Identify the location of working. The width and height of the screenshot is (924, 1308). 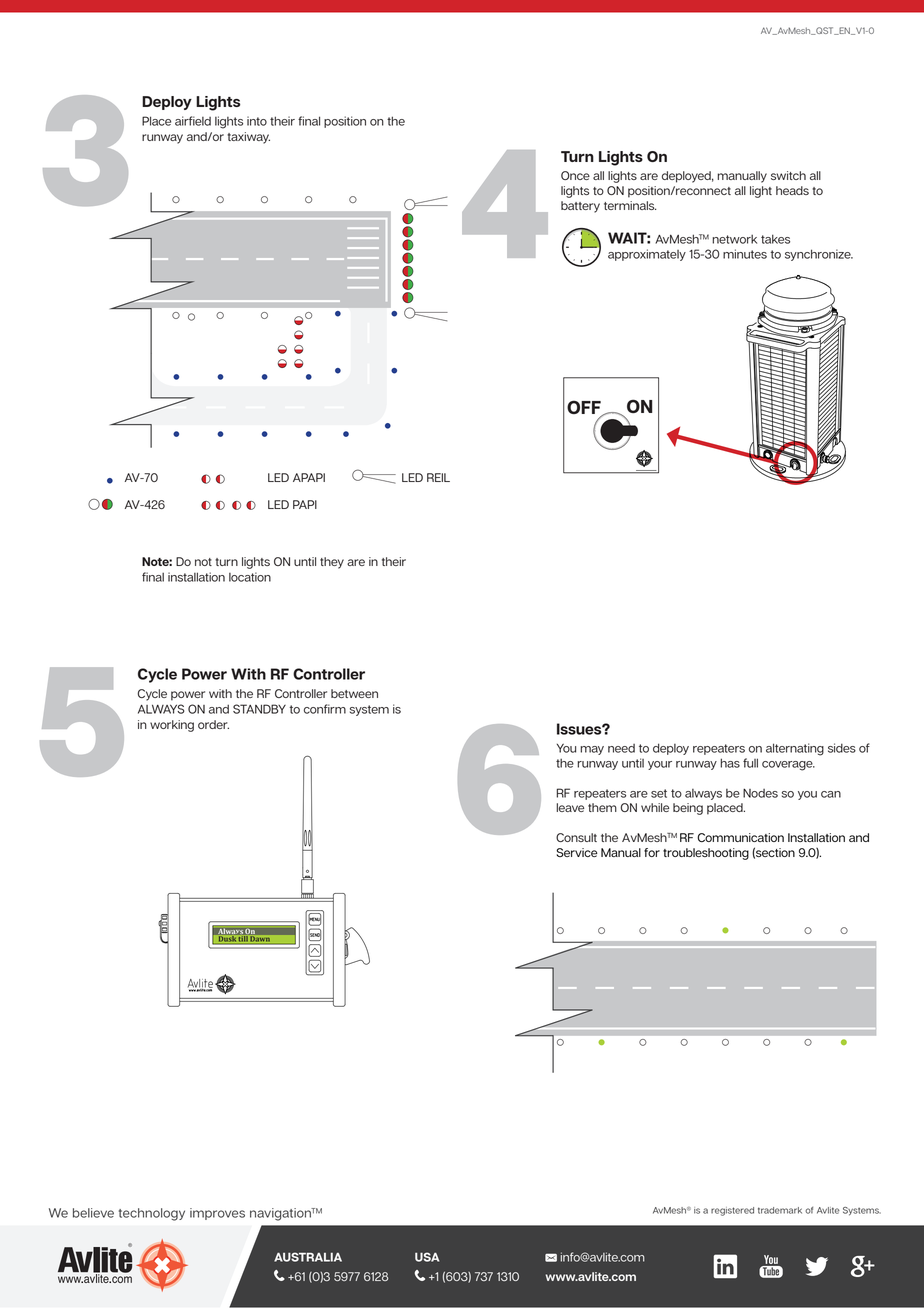
(172, 726).
